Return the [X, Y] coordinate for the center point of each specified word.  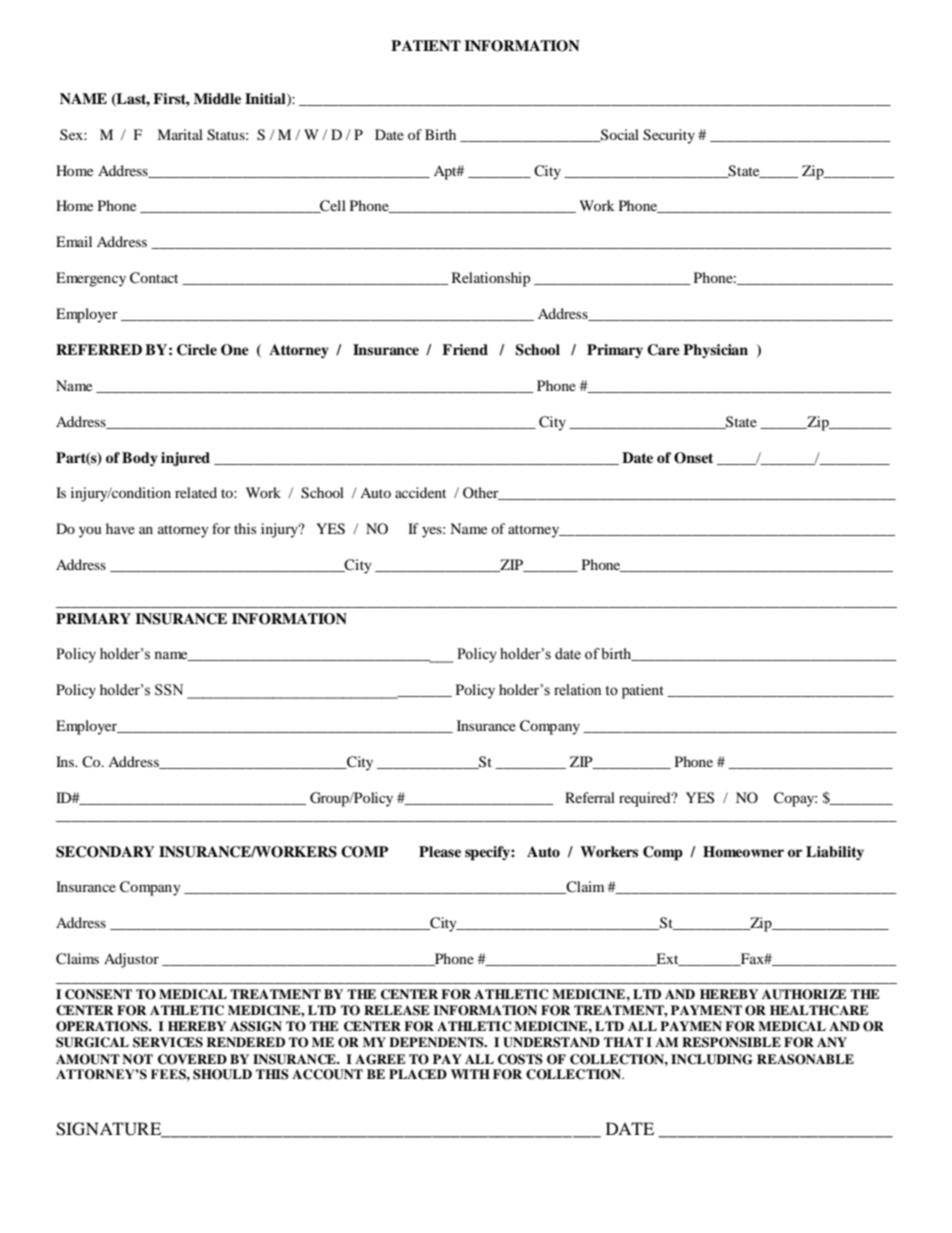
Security [669, 136]
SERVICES [168, 1042]
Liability [835, 853]
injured [185, 459]
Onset [693, 458]
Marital [180, 134]
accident [420, 492]
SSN [169, 690]
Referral [590, 797]
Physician [715, 351]
